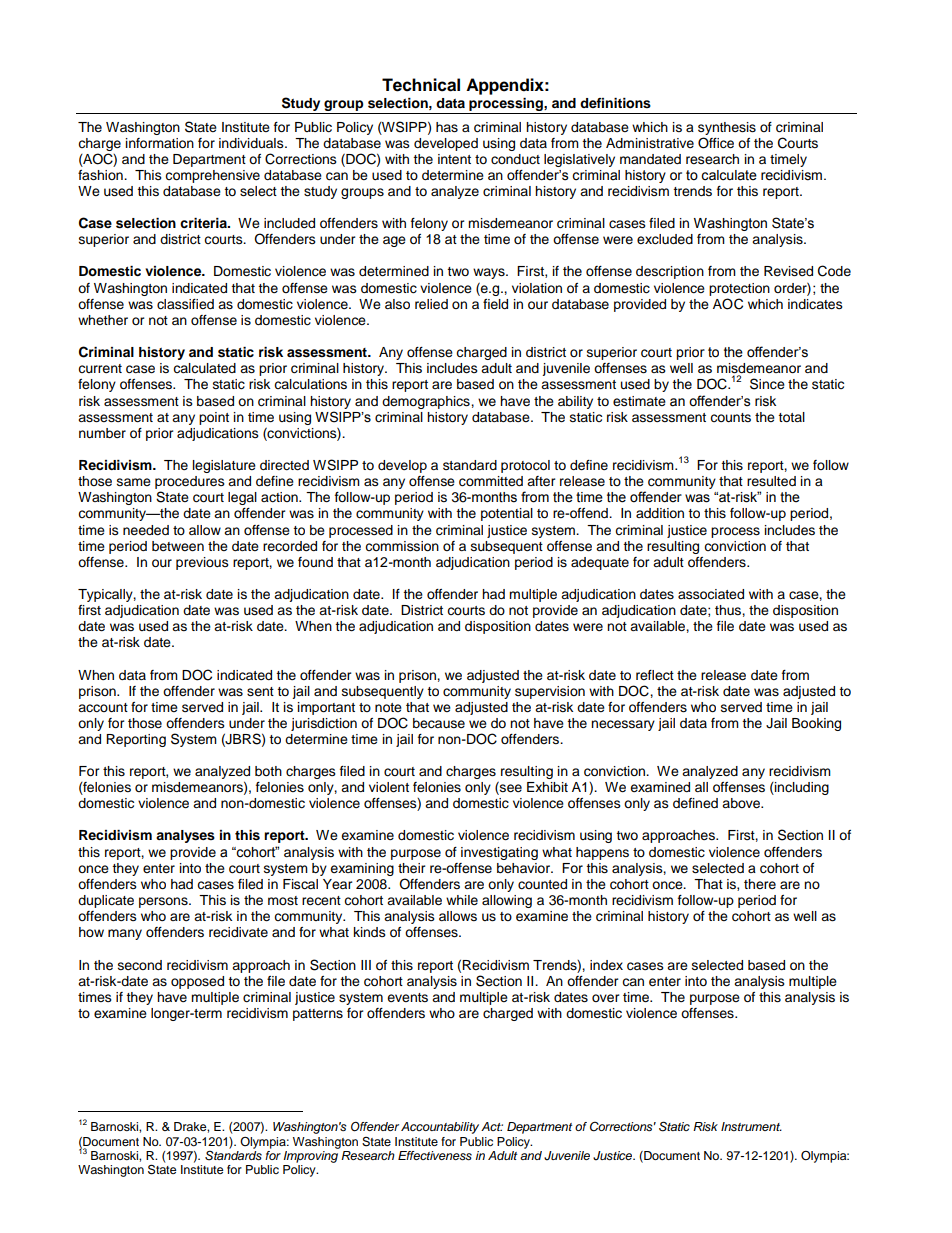  Describe the element at coordinates (190, 484) in the screenshot. I see `procedures` at that location.
